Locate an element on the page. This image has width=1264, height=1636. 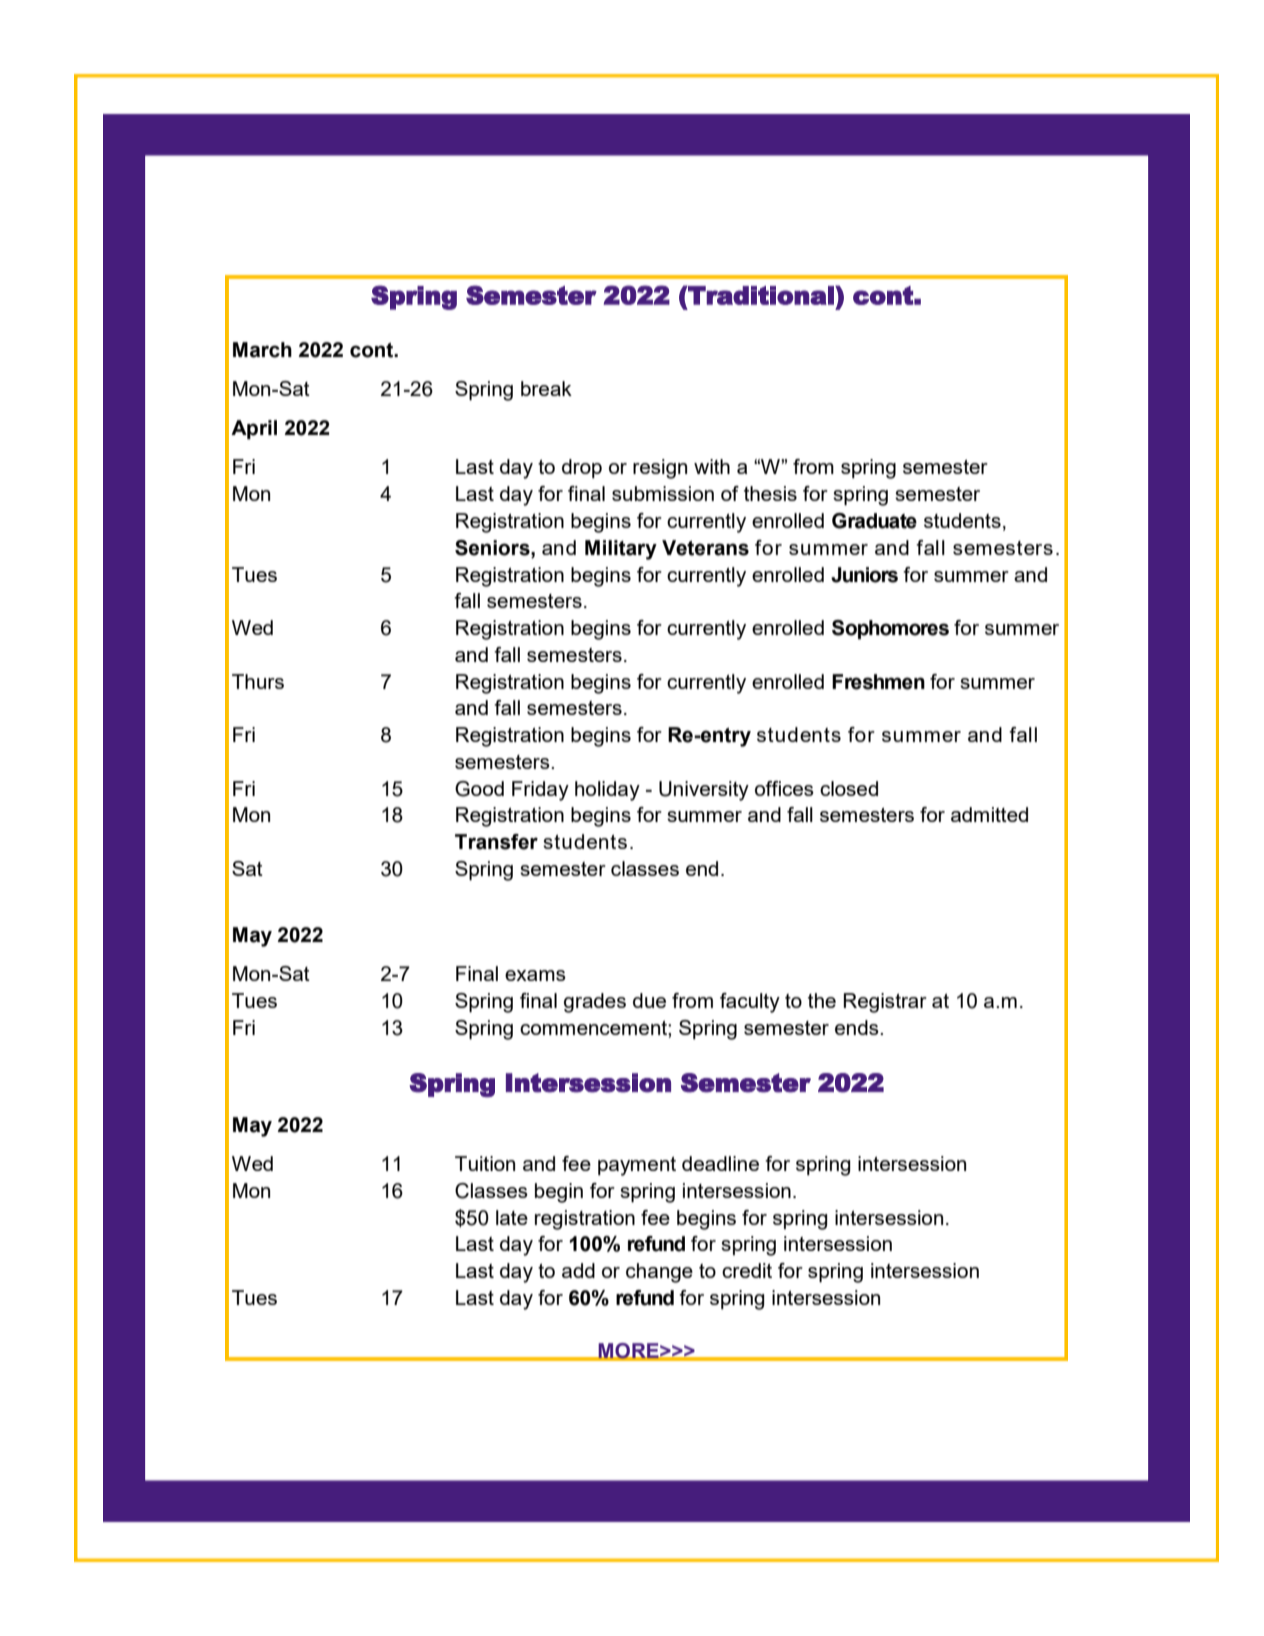
change is located at coordinates (659, 1273).
